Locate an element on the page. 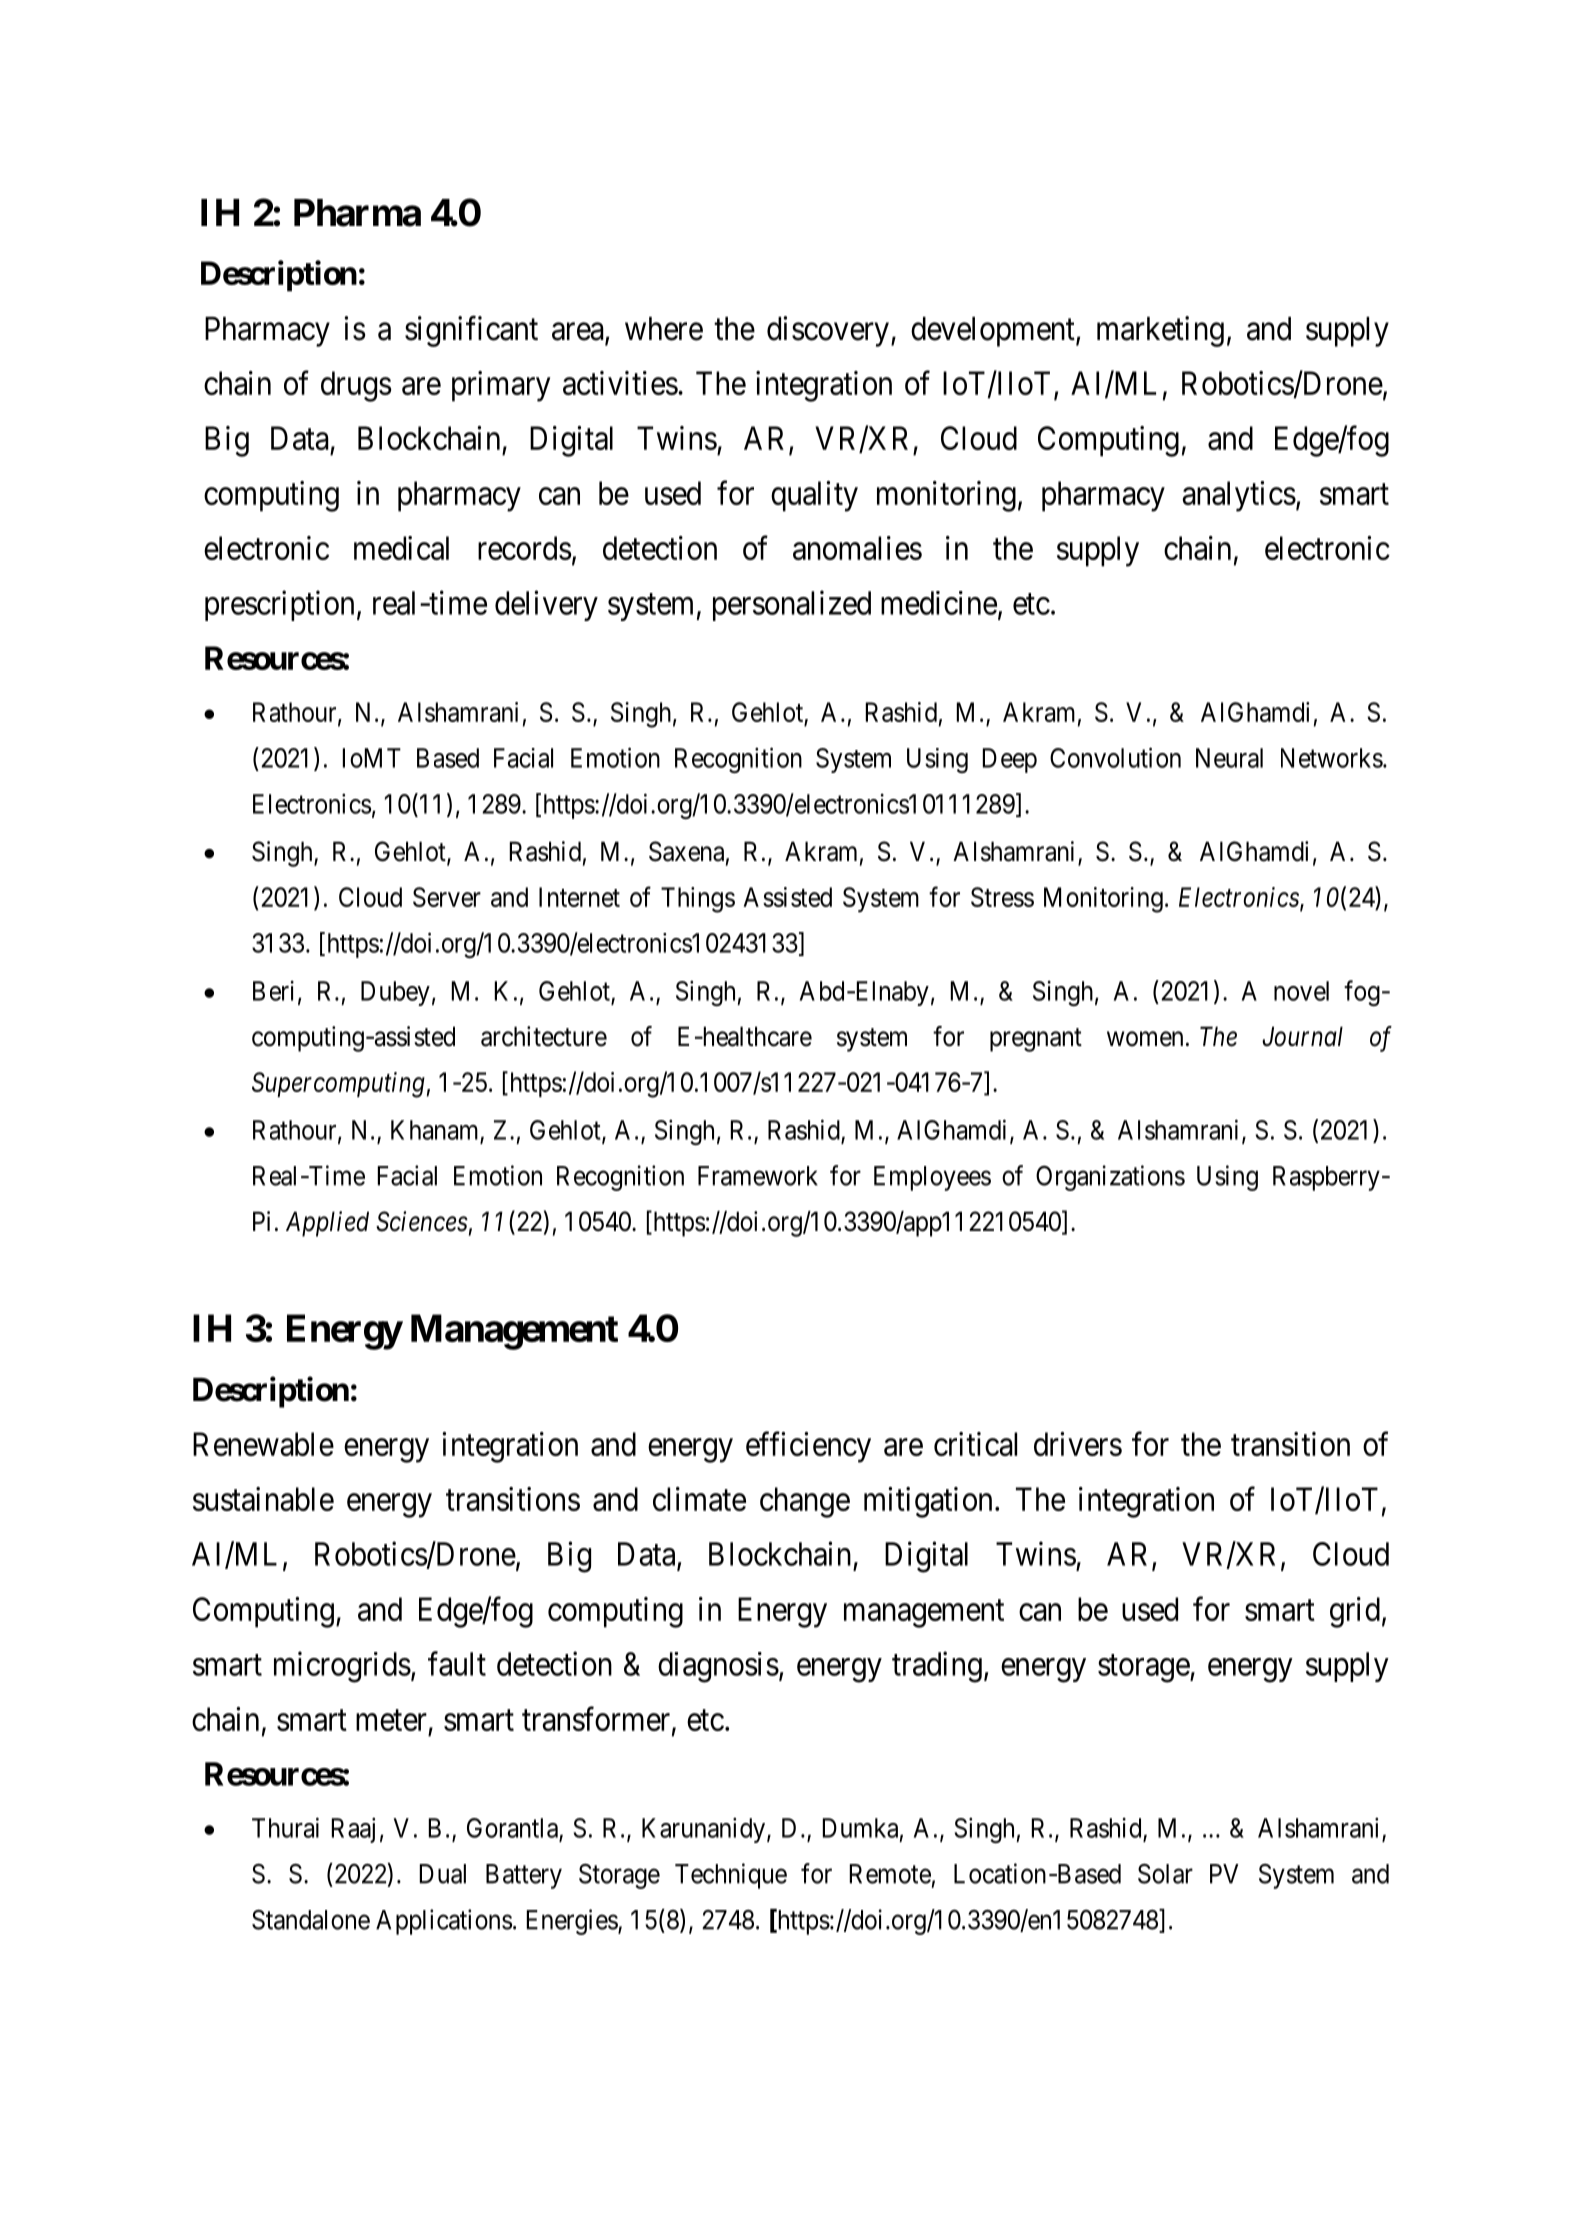  Dual is located at coordinates (443, 1874).
